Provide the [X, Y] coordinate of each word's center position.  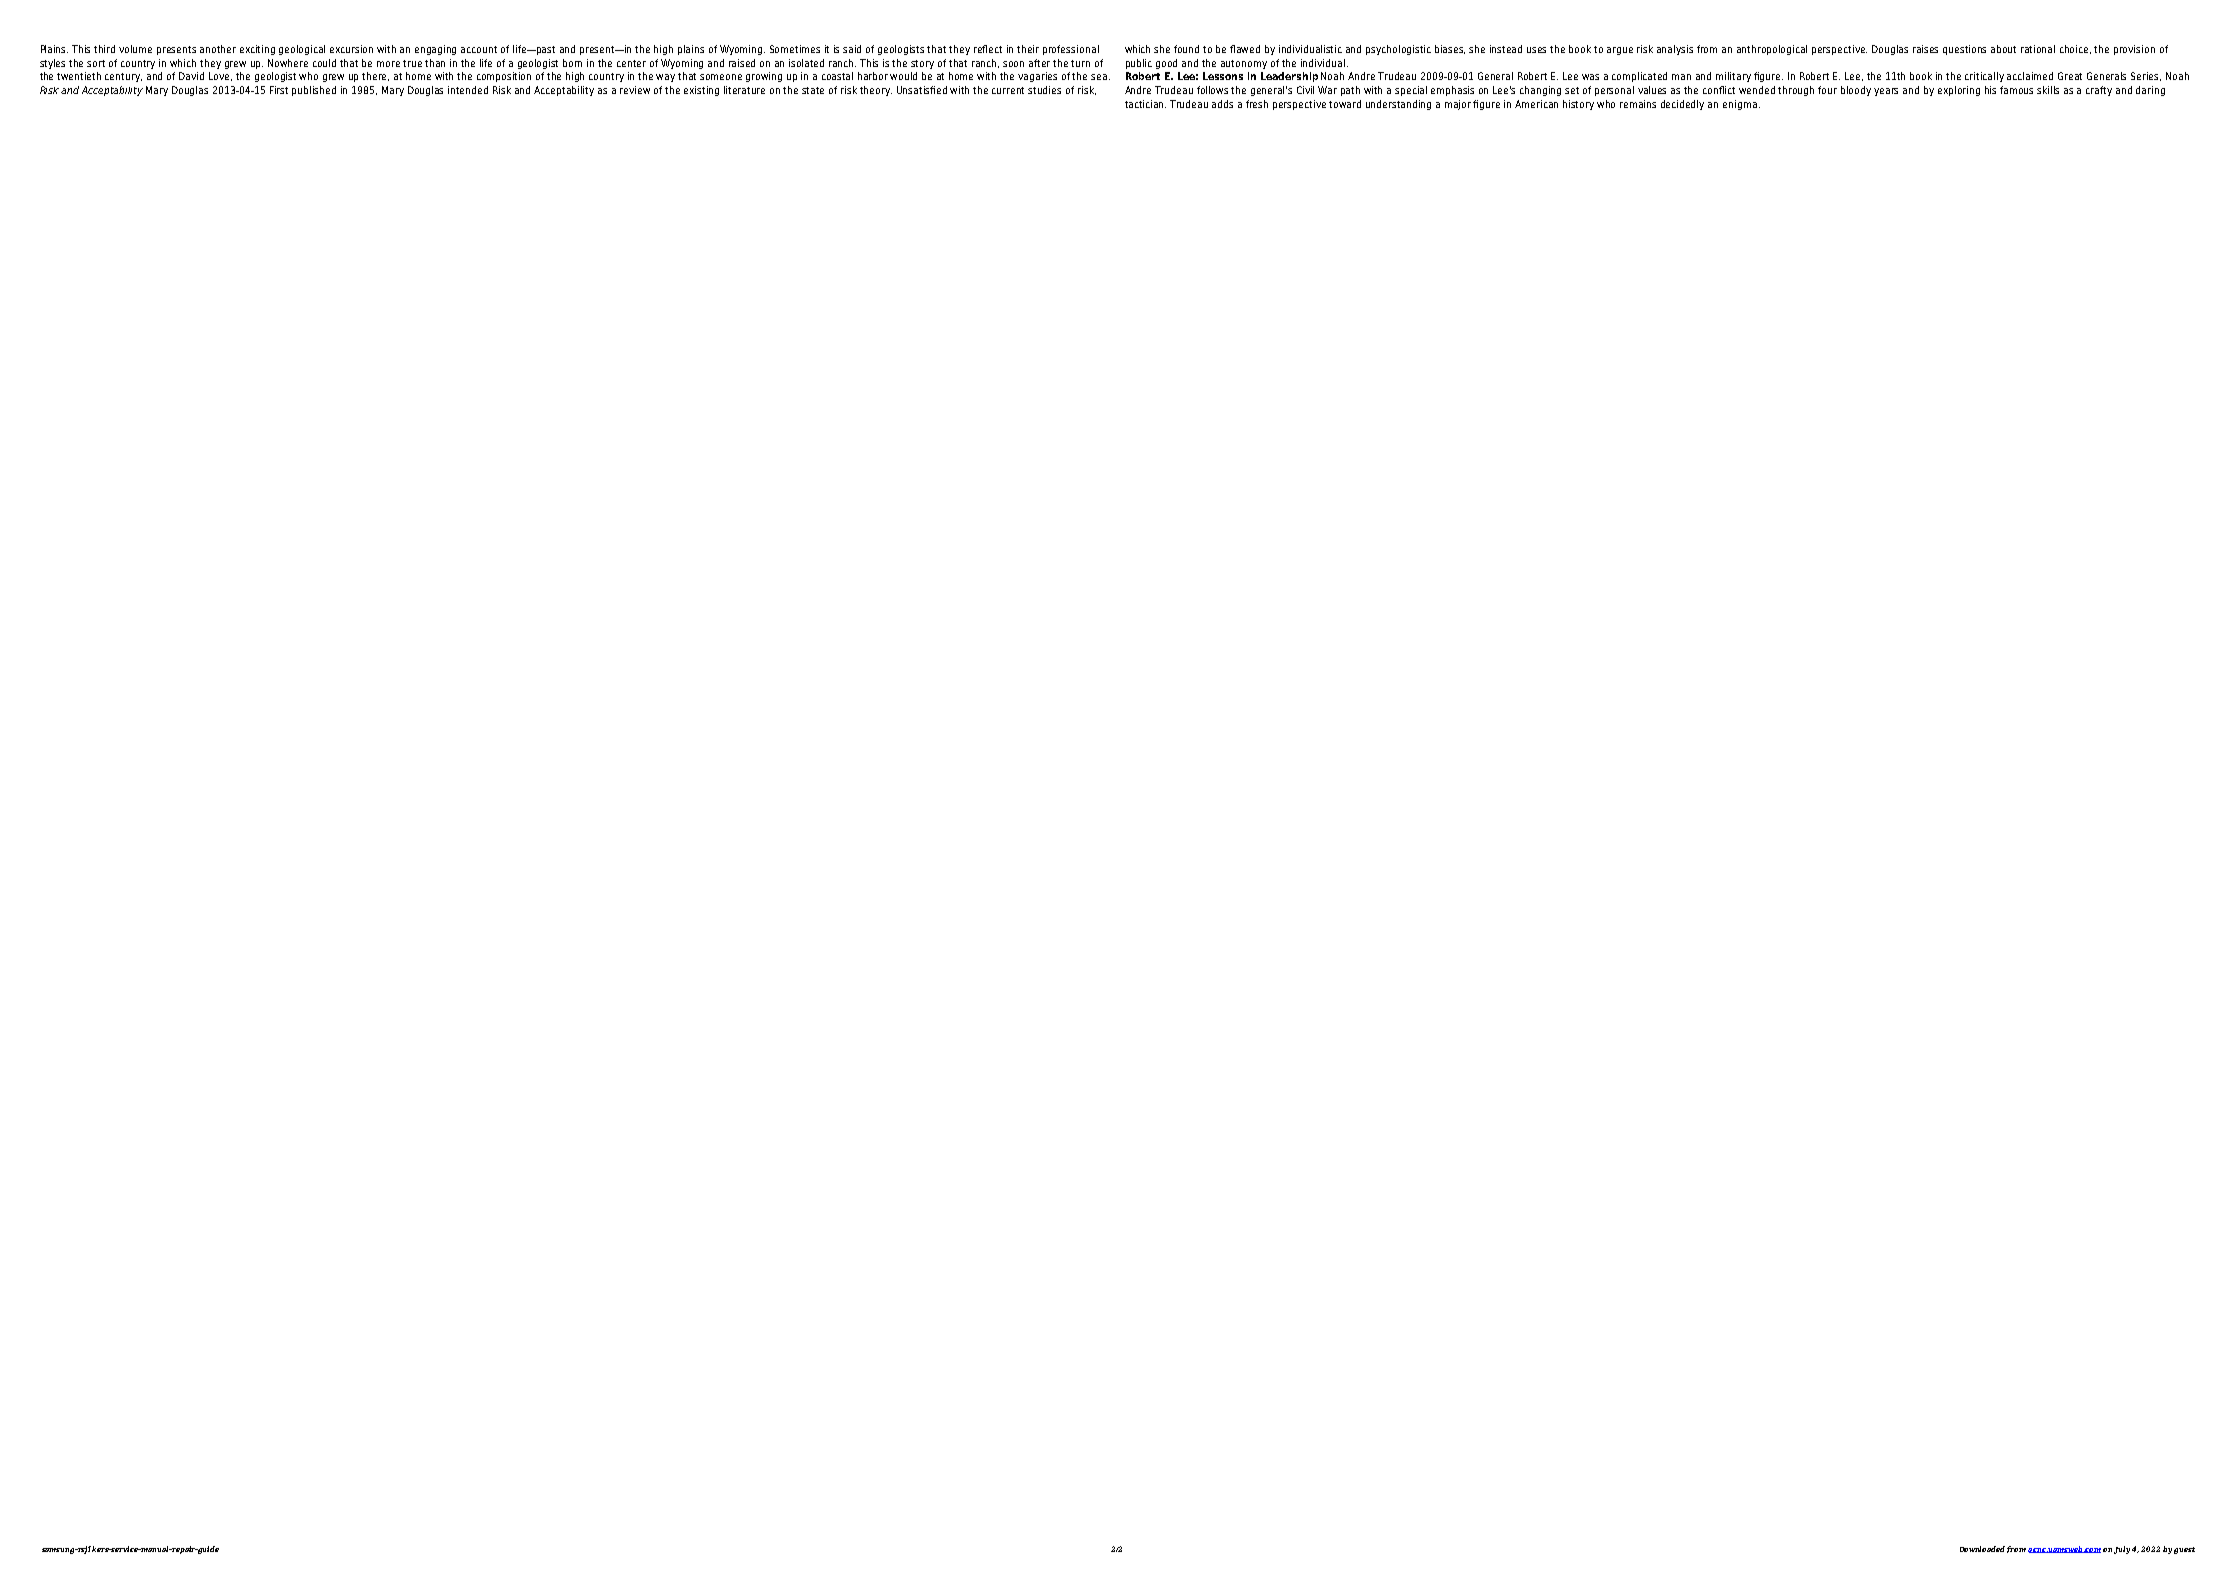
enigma [1740, 105]
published [314, 91]
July [2122, 1550]
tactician [1145, 104]
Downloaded [1982, 1549]
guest [2184, 1550]
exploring [1959, 91]
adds [1222, 104]
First [279, 90]
